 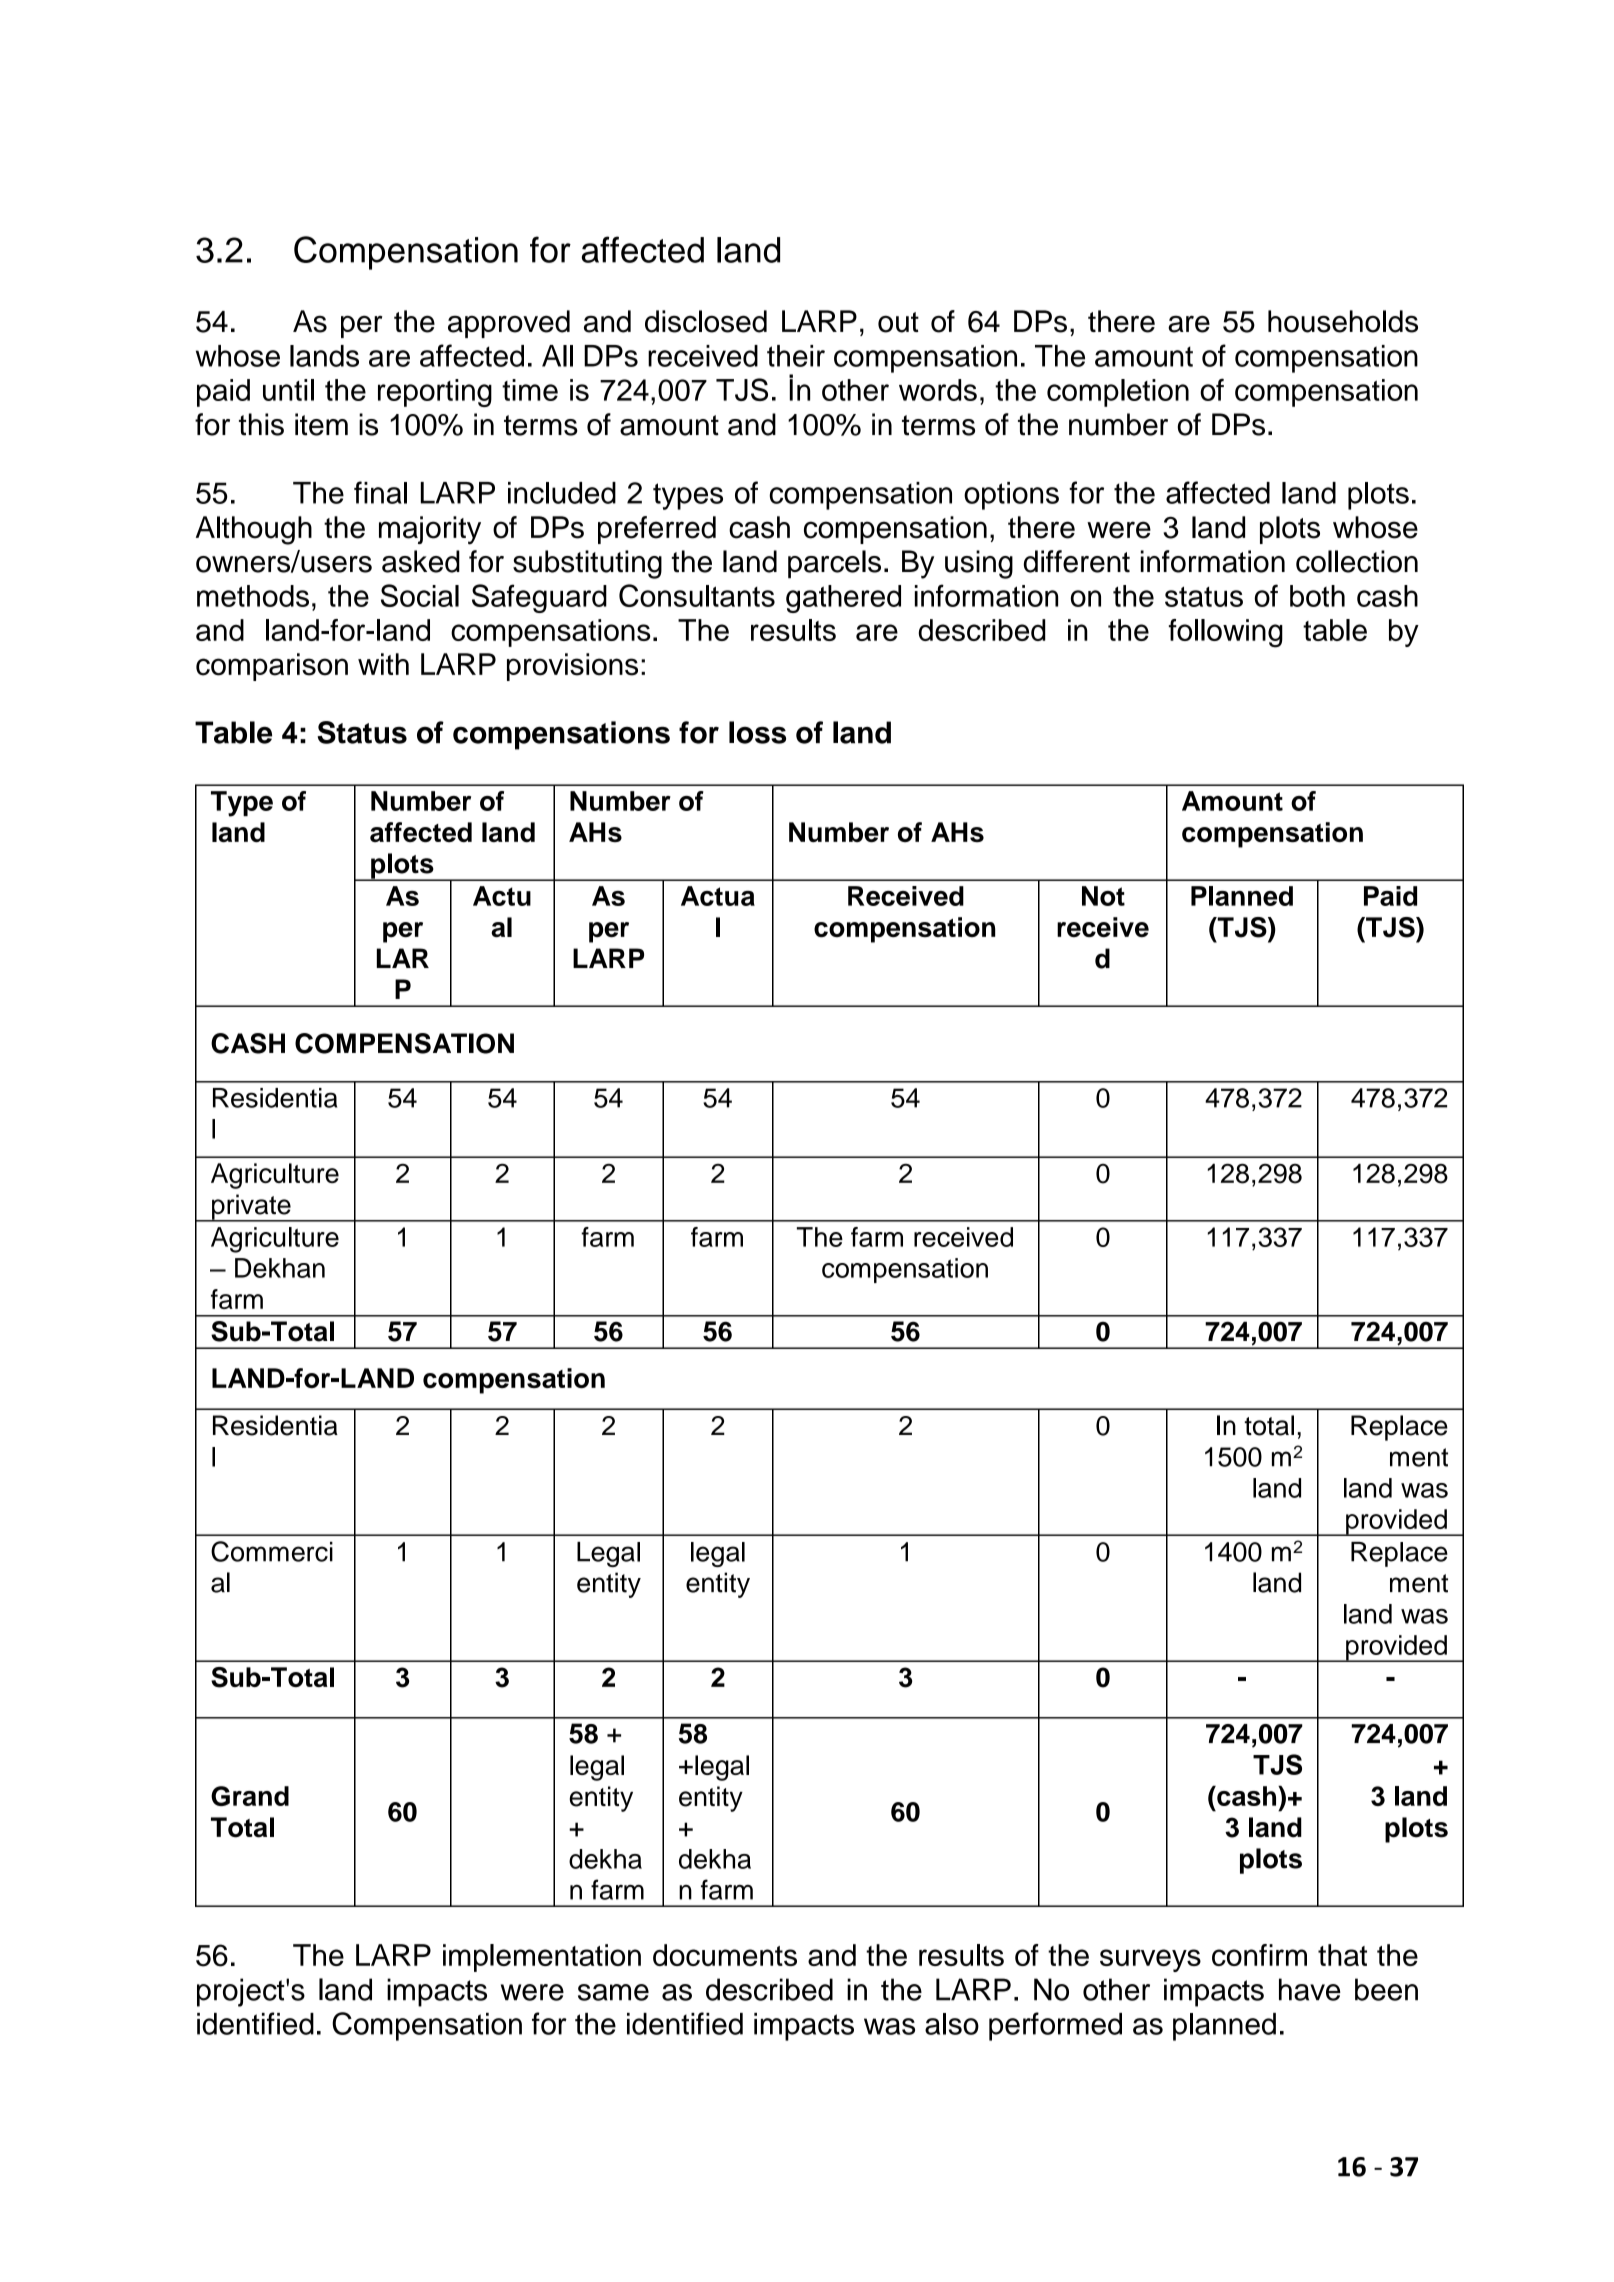 I want to click on following, so click(x=1226, y=633).
